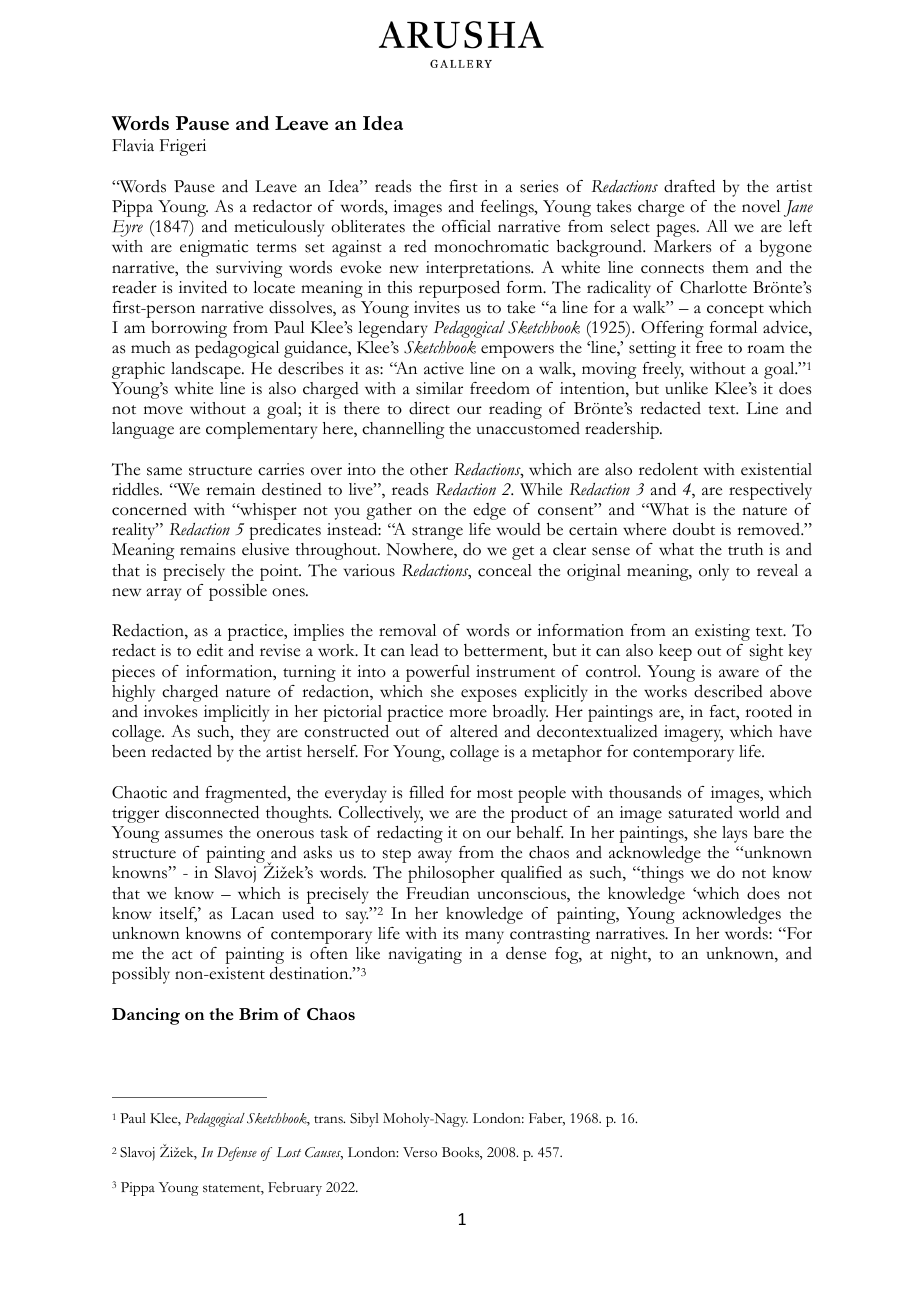 The image size is (924, 1308). Describe the element at coordinates (133, 145) in the document. I see `Flavia` at that location.
